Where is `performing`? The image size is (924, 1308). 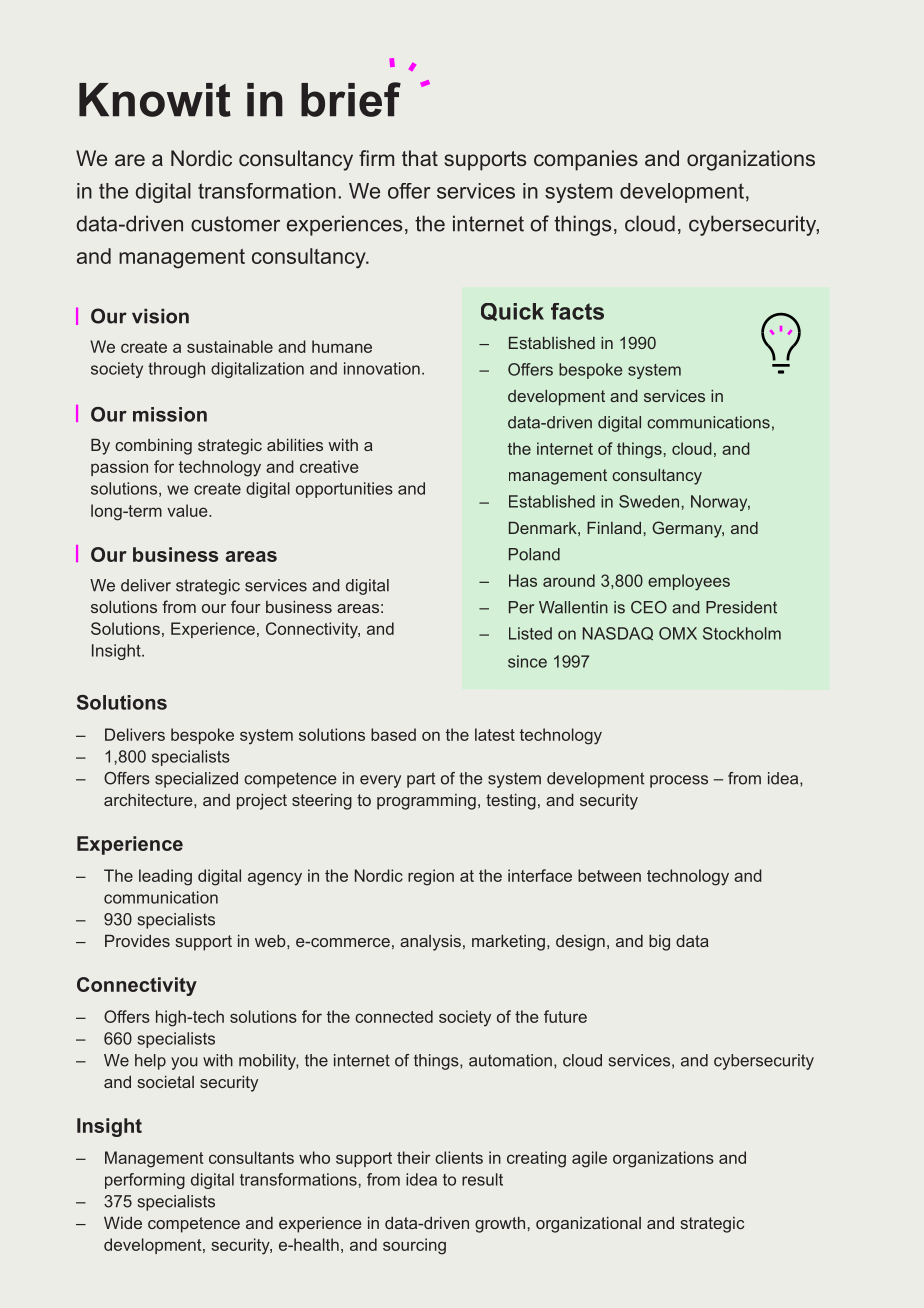
performing is located at coordinates (145, 1181).
